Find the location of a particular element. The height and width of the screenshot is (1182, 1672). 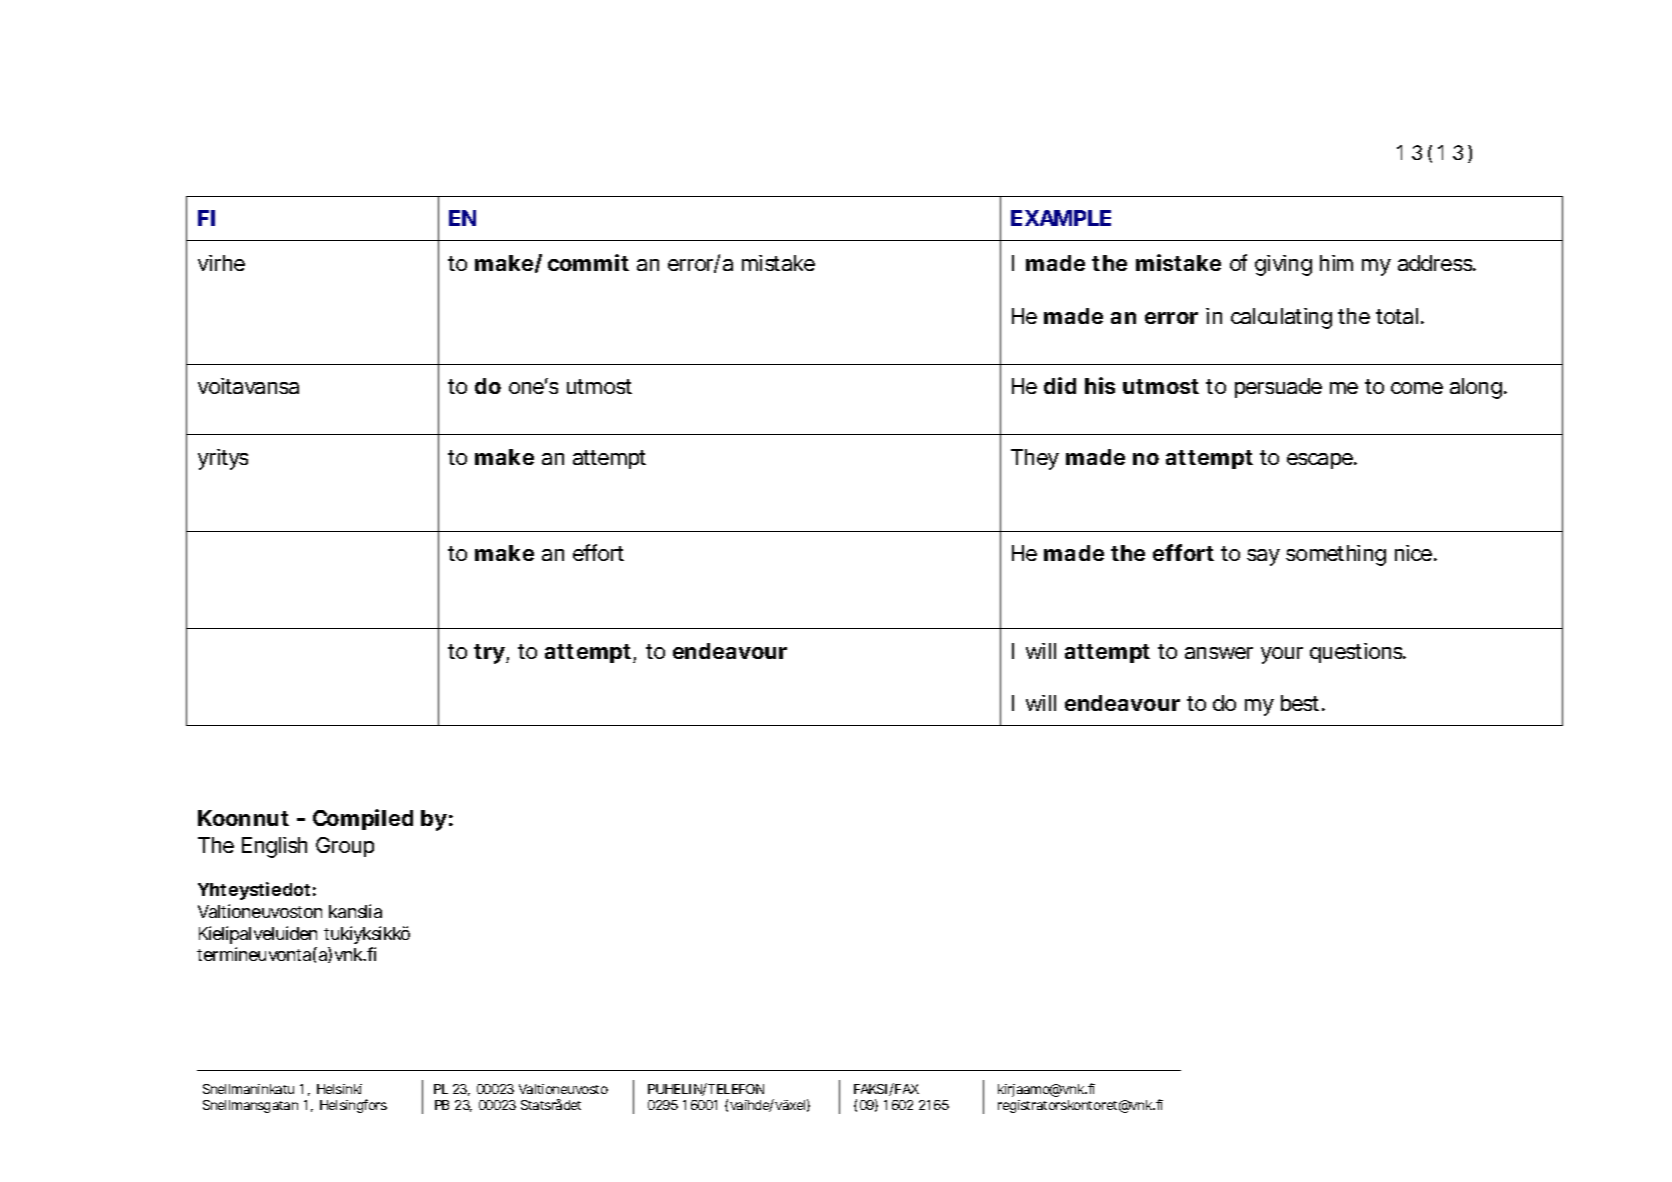

best is located at coordinates (1302, 703).
